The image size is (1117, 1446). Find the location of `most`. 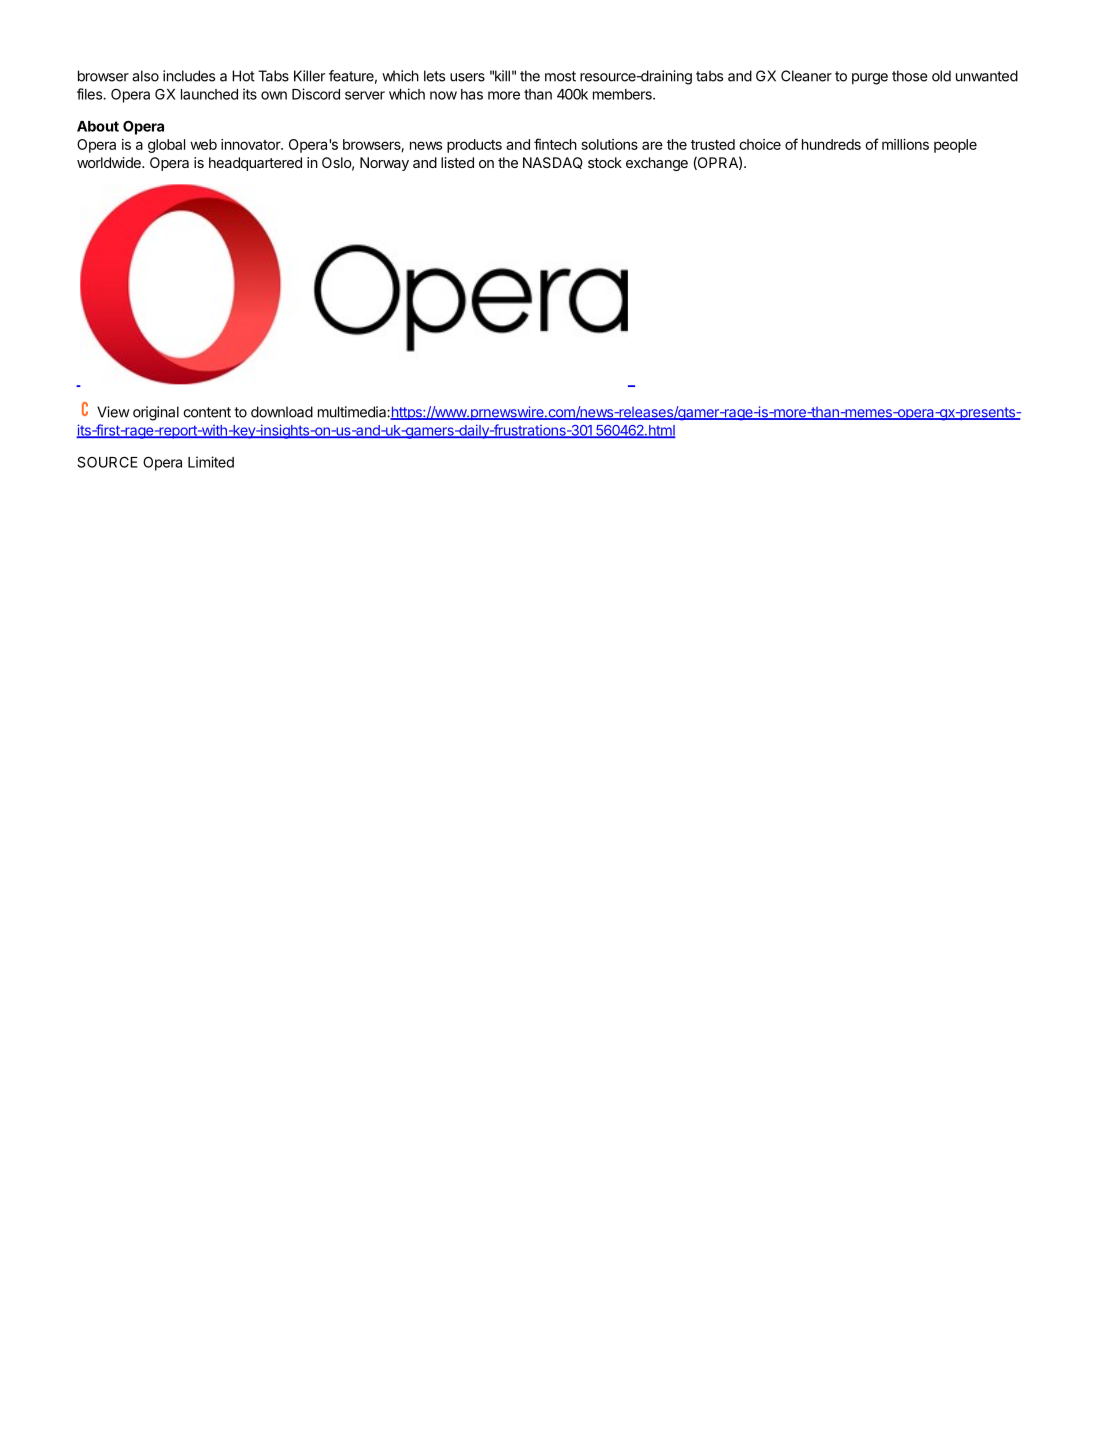

most is located at coordinates (560, 76).
